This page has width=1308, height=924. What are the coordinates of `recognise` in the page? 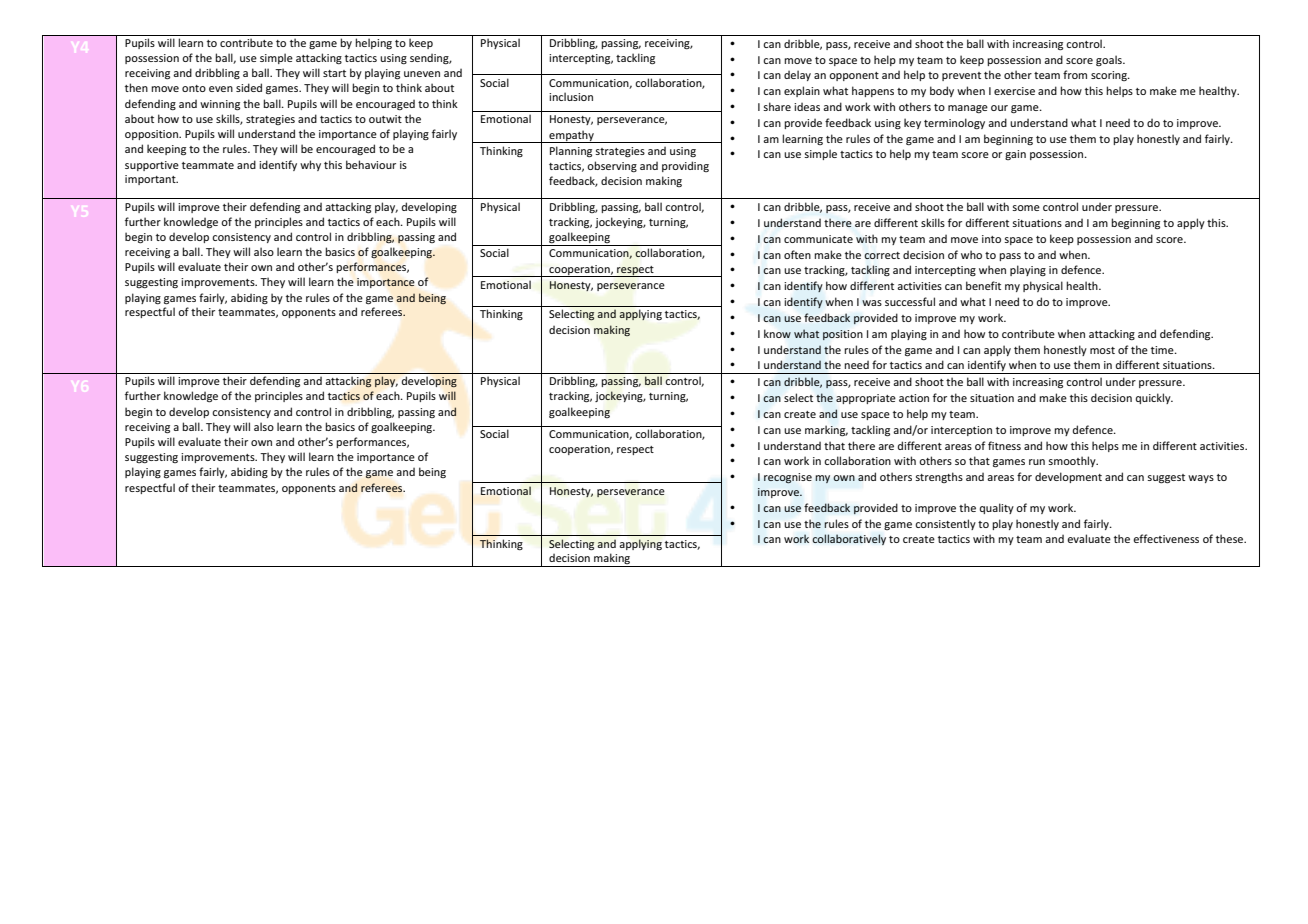 It's located at (788, 478).
